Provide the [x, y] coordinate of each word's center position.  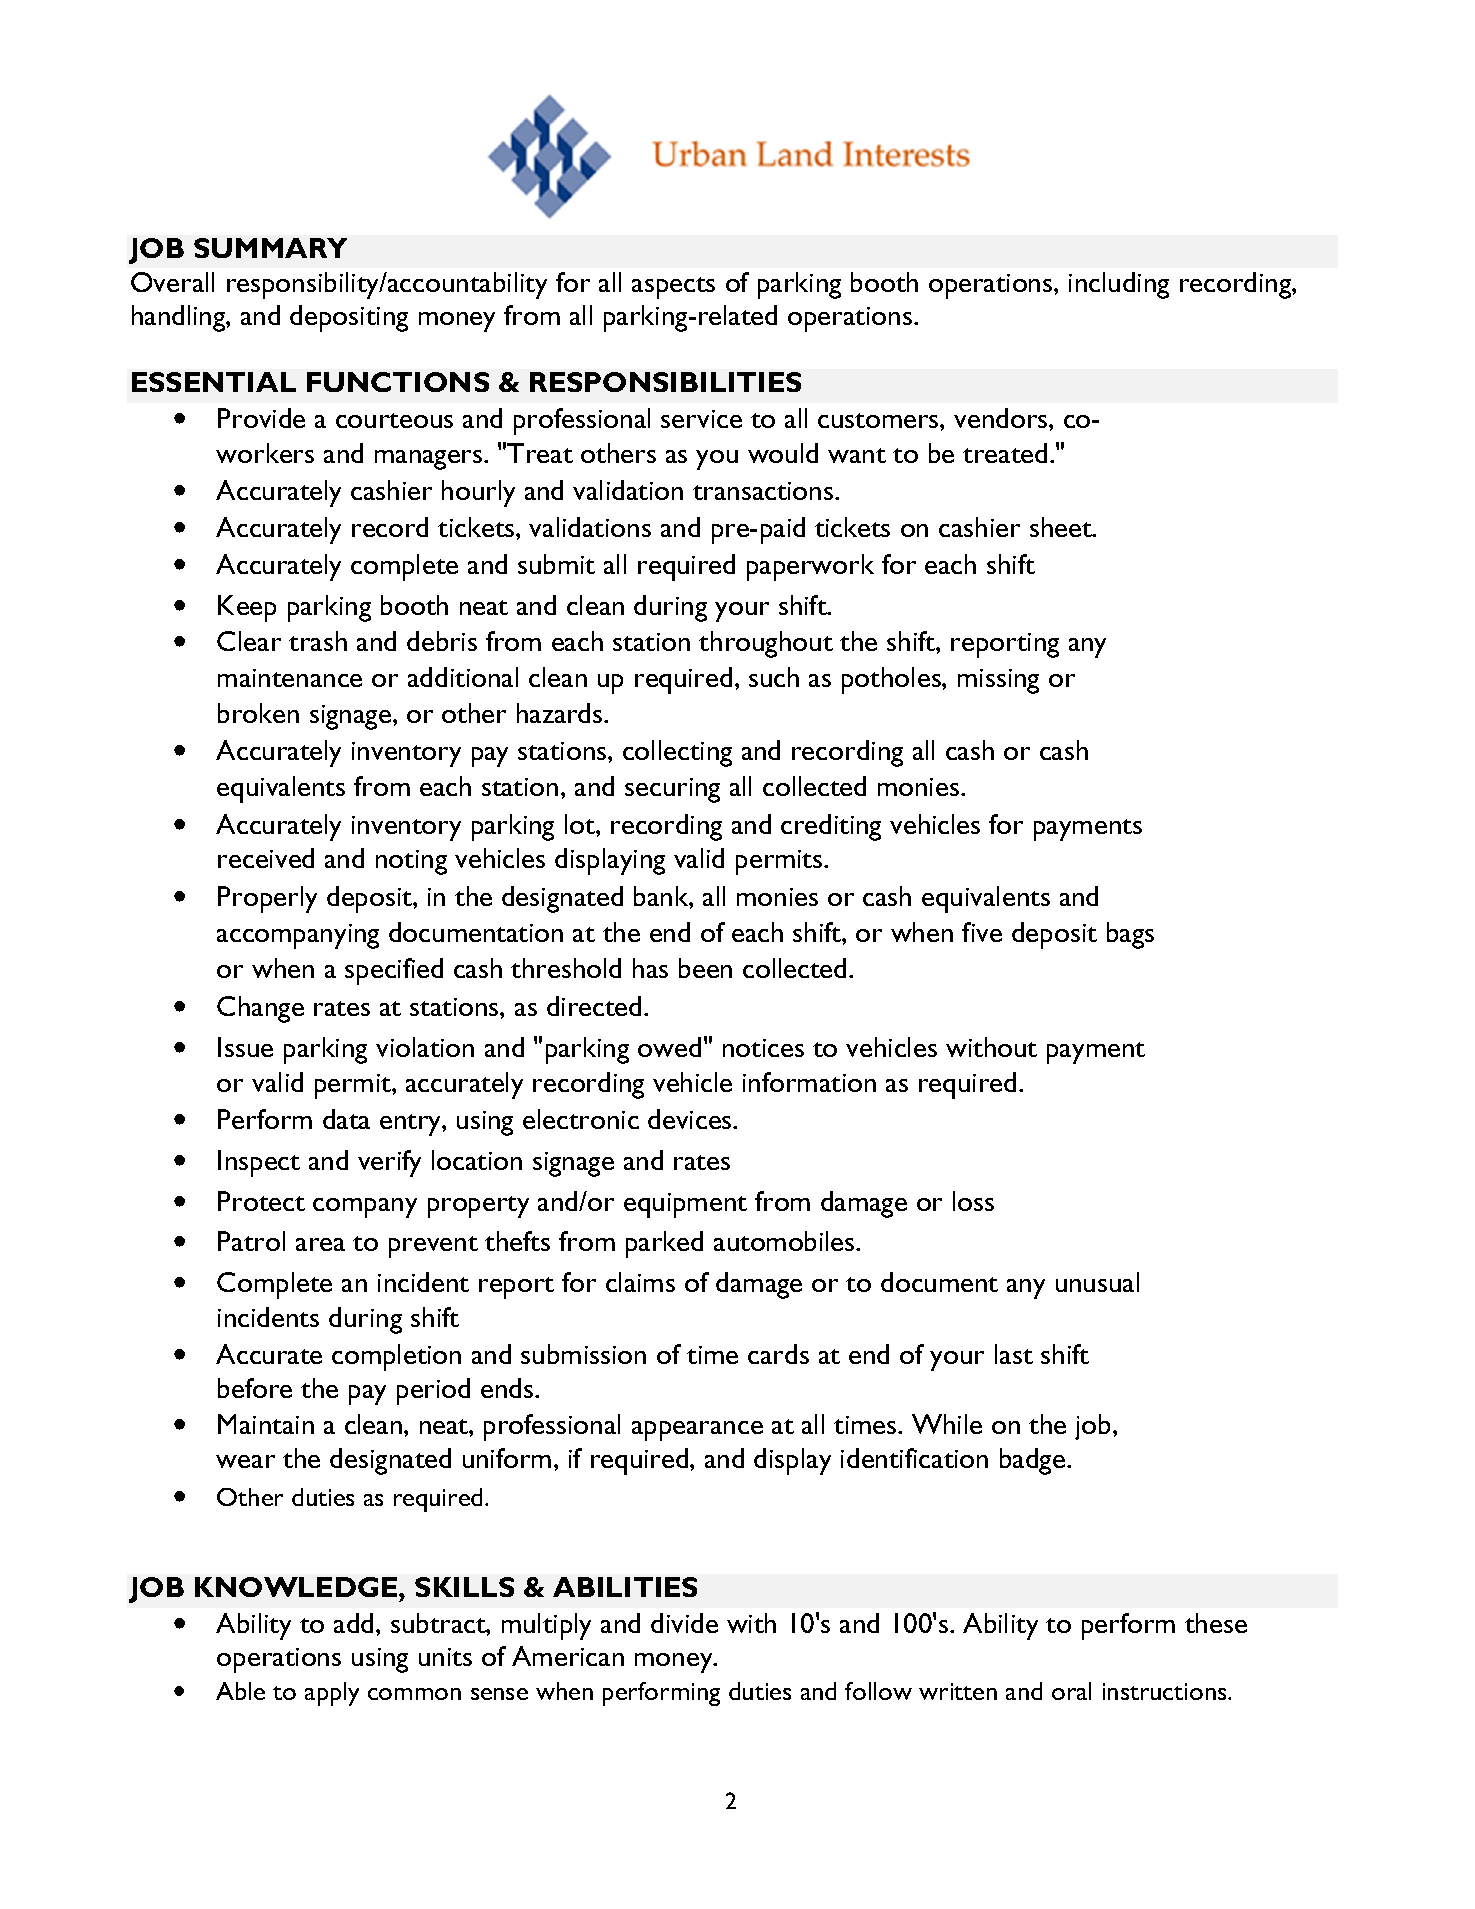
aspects [673, 288]
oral [1071, 1691]
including [1119, 285]
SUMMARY [270, 248]
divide [684, 1623]
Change [260, 1009]
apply [332, 1694]
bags [1130, 935]
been [705, 968]
